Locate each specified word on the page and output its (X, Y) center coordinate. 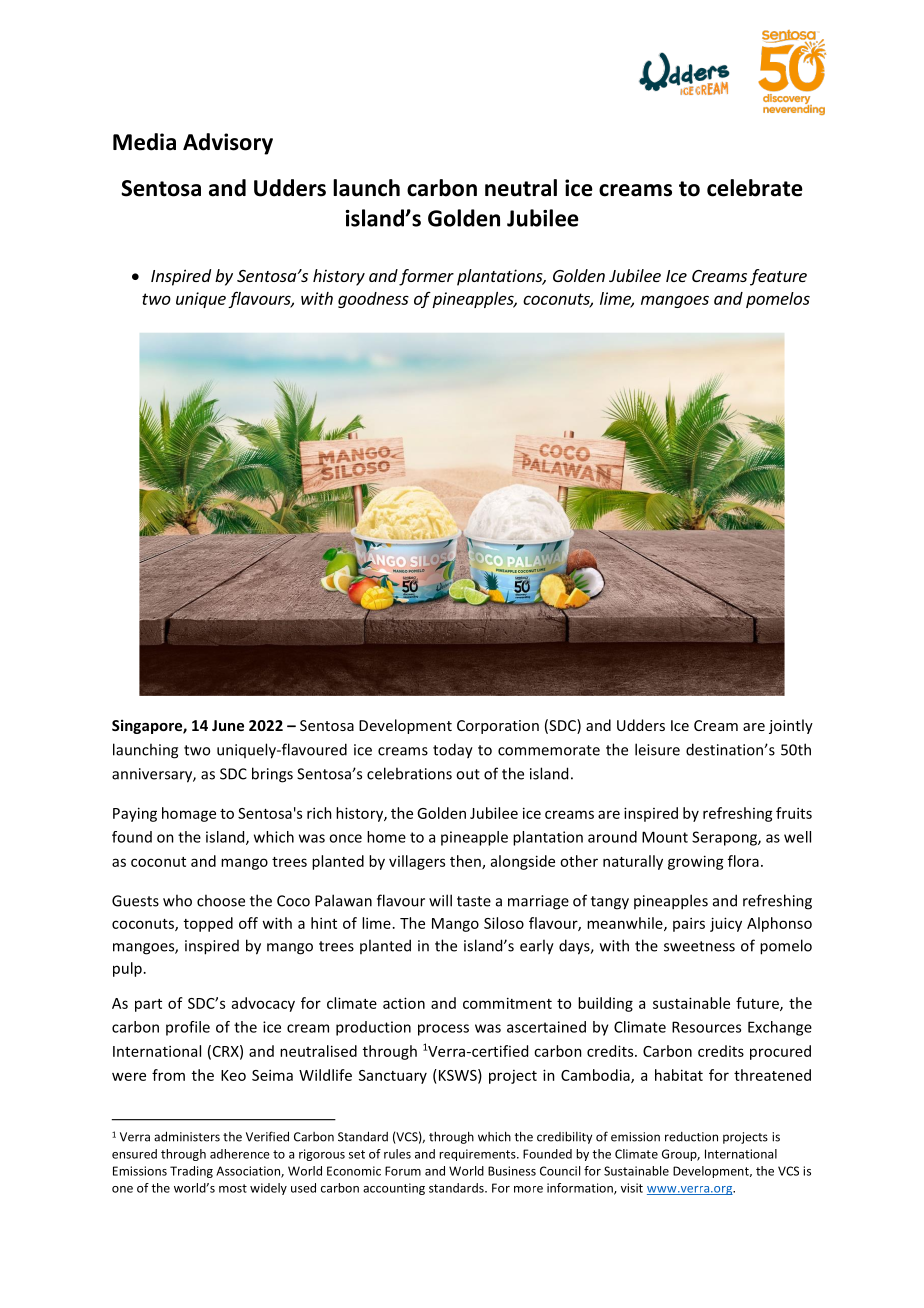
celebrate (755, 188)
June (228, 725)
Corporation (498, 727)
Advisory (228, 144)
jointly (791, 726)
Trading (191, 1172)
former (426, 277)
